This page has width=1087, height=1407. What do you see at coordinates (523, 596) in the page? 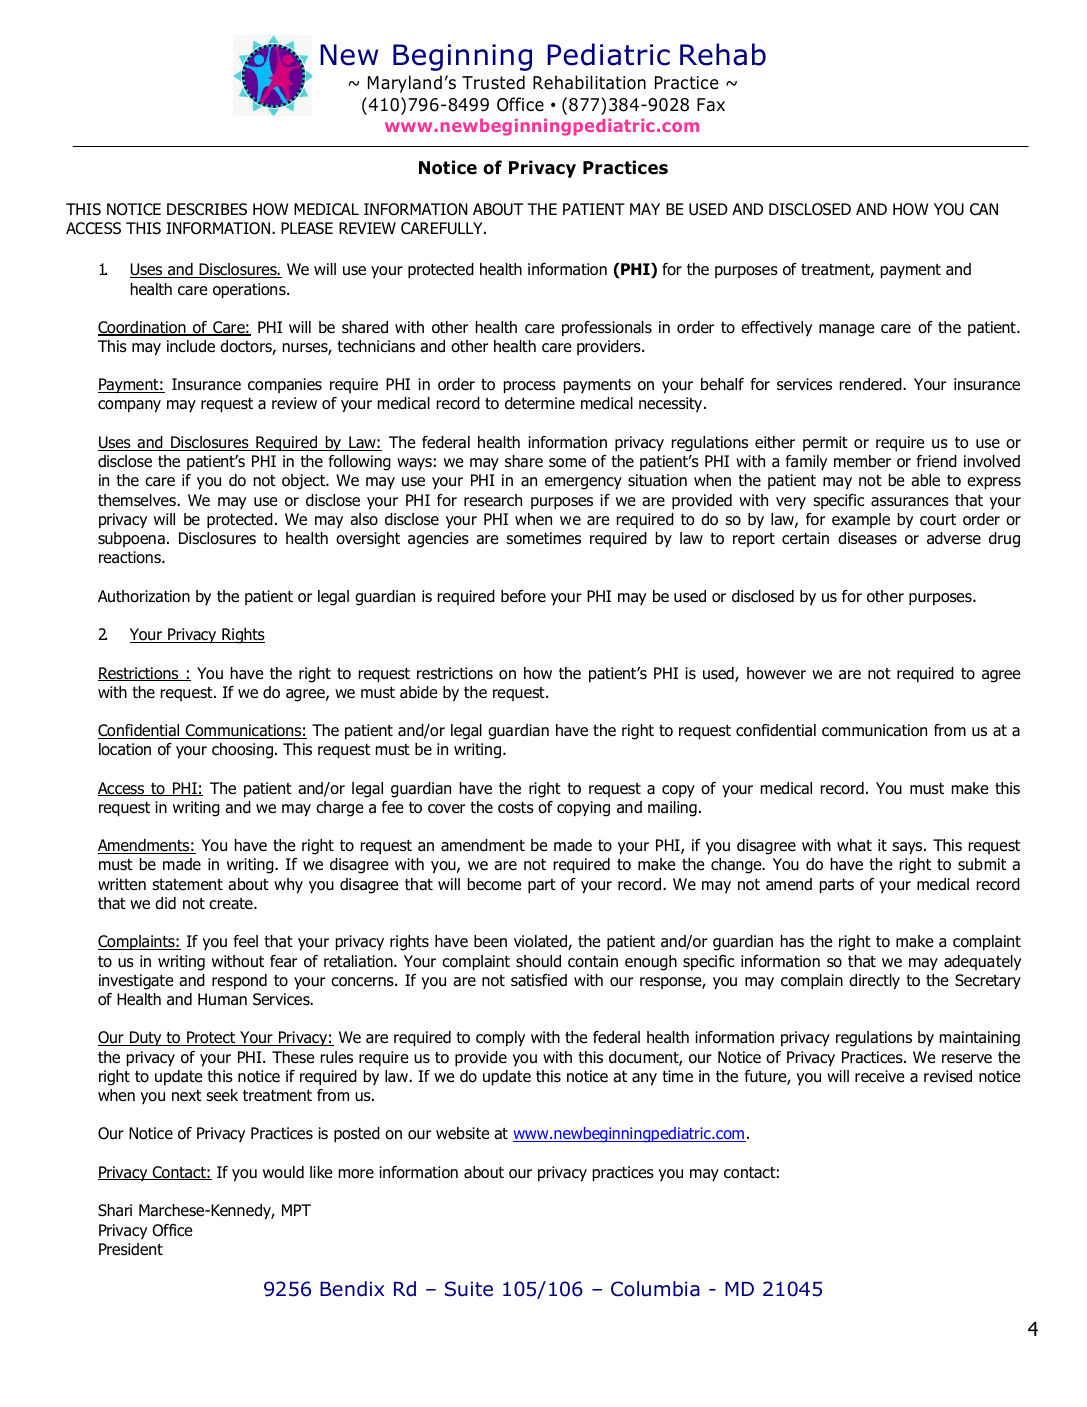
I see `before` at bounding box center [523, 596].
